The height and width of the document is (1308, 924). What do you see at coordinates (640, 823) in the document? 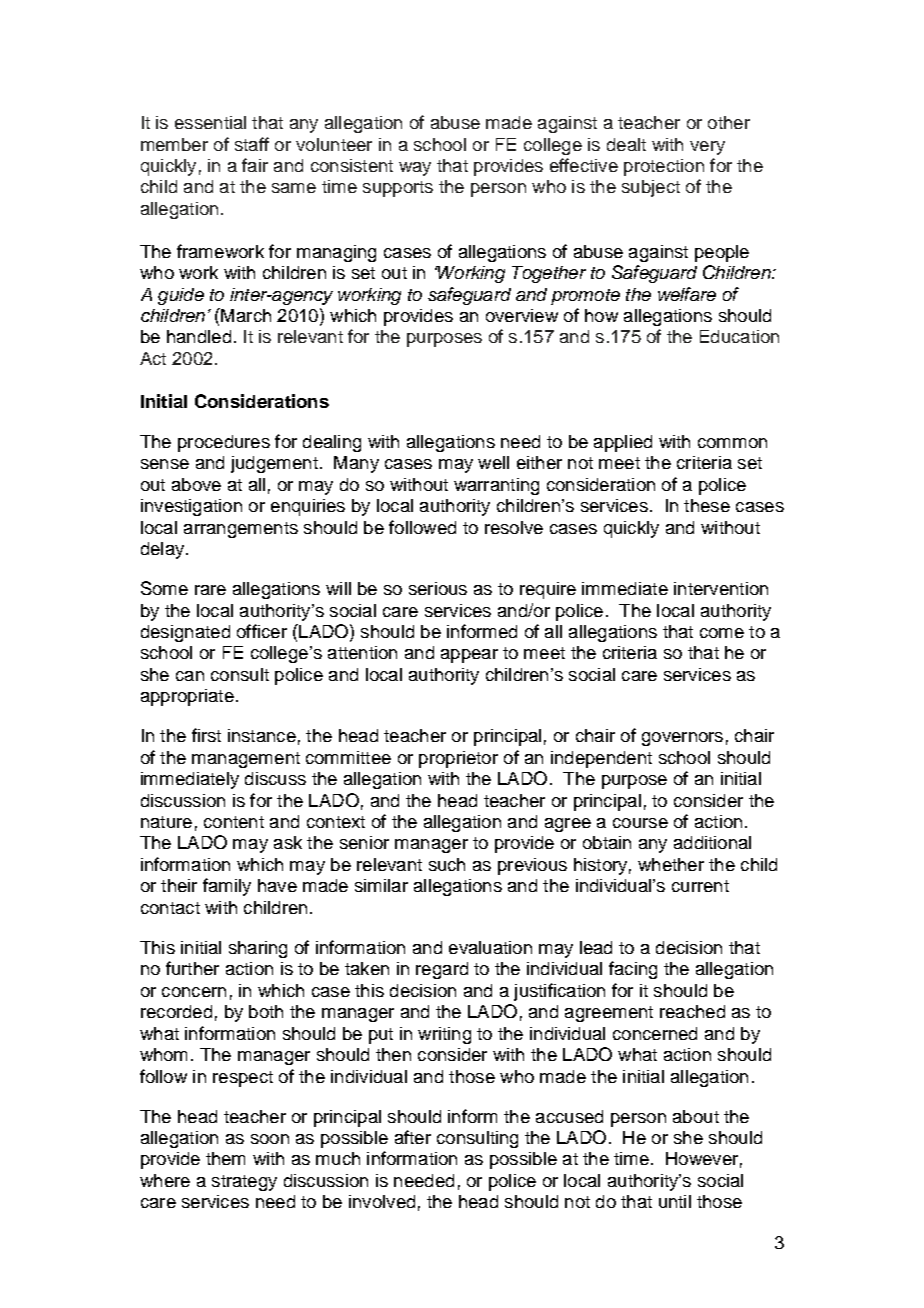
I see `course` at bounding box center [640, 823].
